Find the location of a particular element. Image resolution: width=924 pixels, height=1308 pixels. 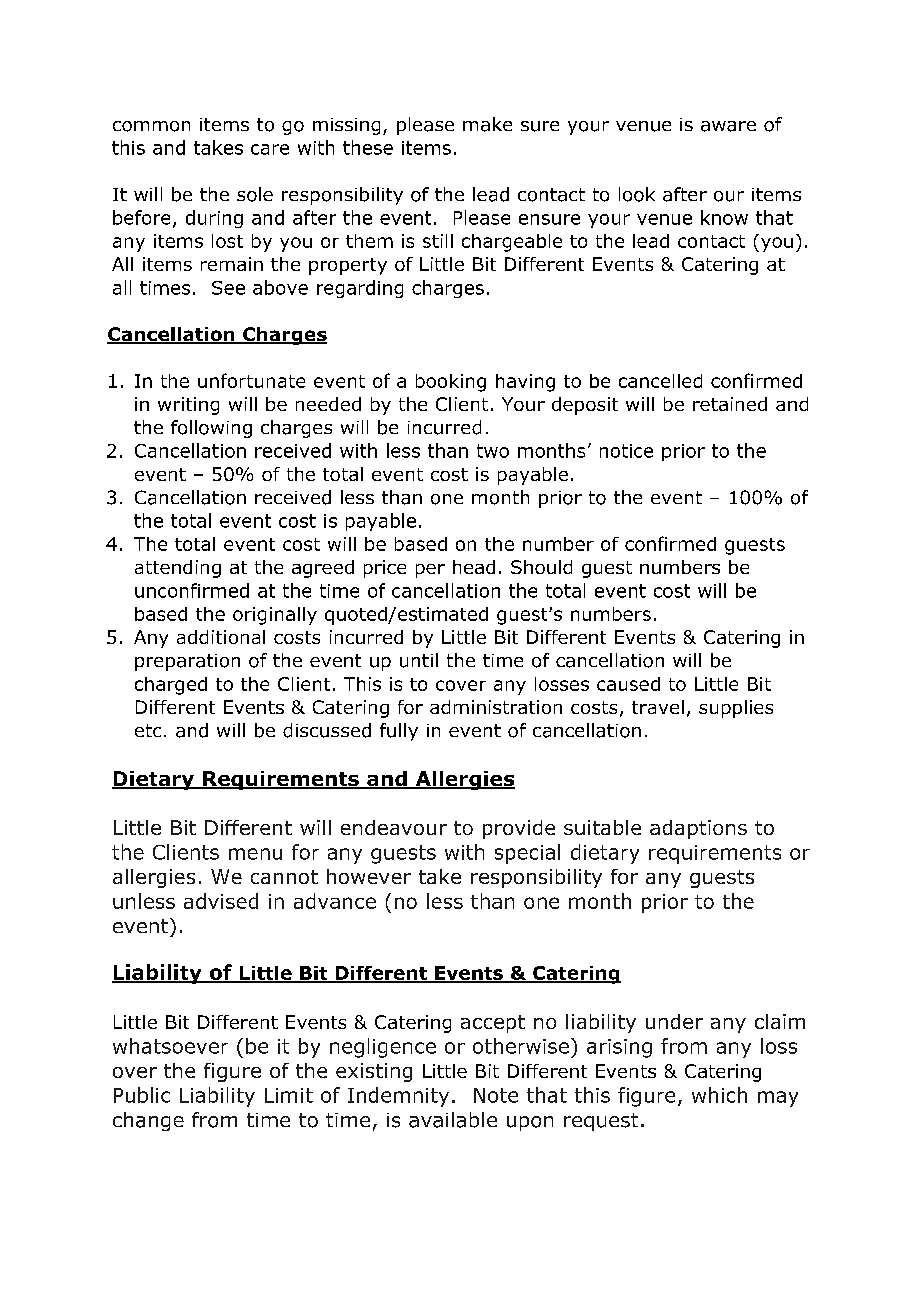

available is located at coordinates (453, 1120).
